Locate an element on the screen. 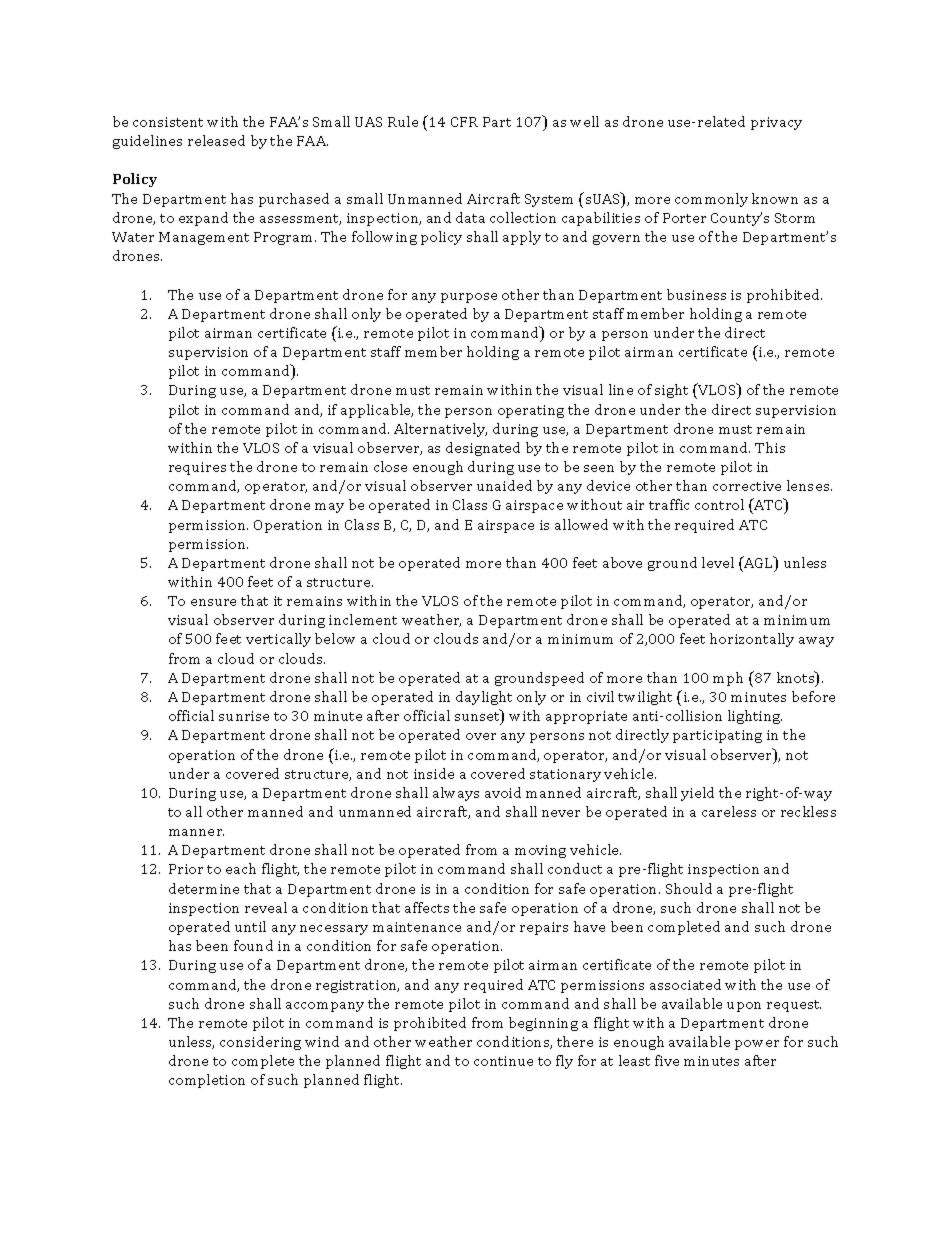 The height and width of the screenshot is (1233, 952). level is located at coordinates (718, 562).
